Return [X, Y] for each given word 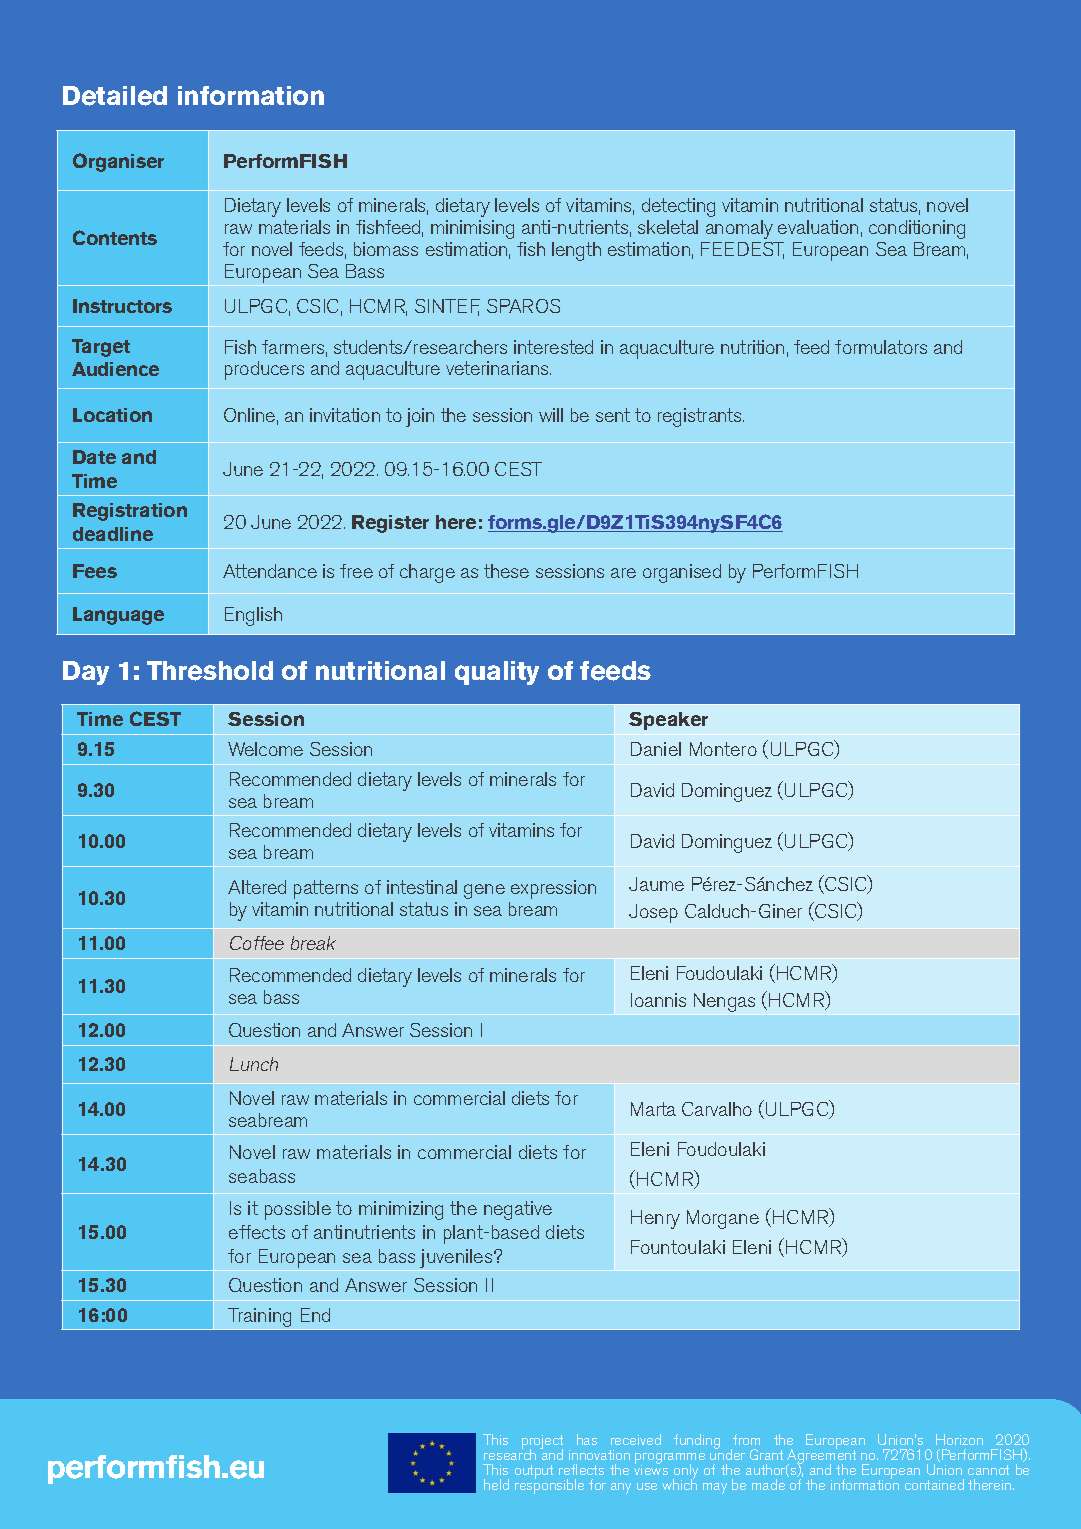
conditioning [917, 229]
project [542, 1443]
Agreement [821, 1457]
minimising [472, 229]
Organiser [118, 162]
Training [261, 1319]
